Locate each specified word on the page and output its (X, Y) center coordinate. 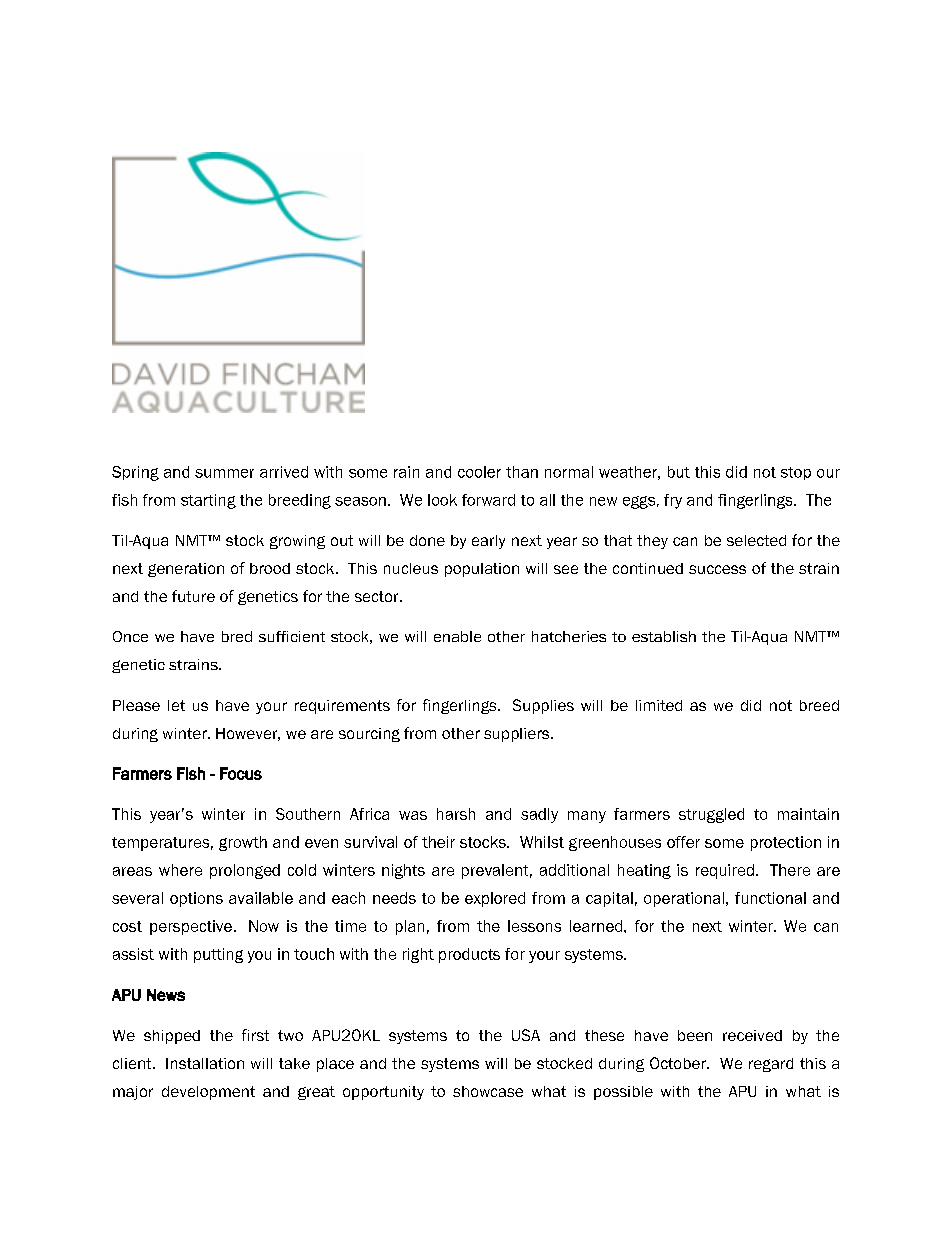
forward (488, 500)
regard (771, 1065)
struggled (711, 815)
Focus (241, 773)
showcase (488, 1091)
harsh (456, 814)
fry (673, 501)
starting (208, 501)
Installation (205, 1063)
